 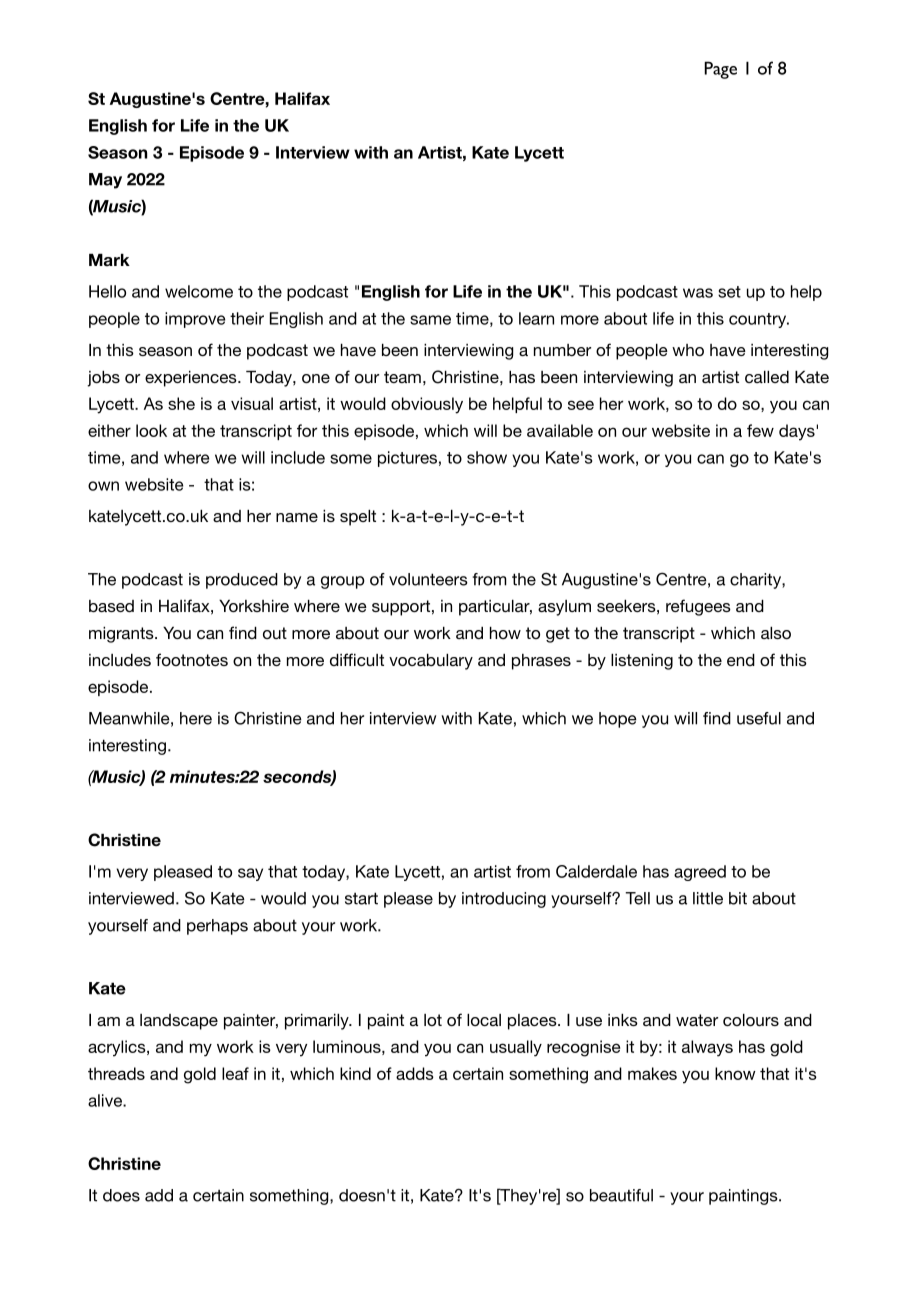 What do you see at coordinates (192, 659) in the image?
I see `footnotes` at bounding box center [192, 659].
